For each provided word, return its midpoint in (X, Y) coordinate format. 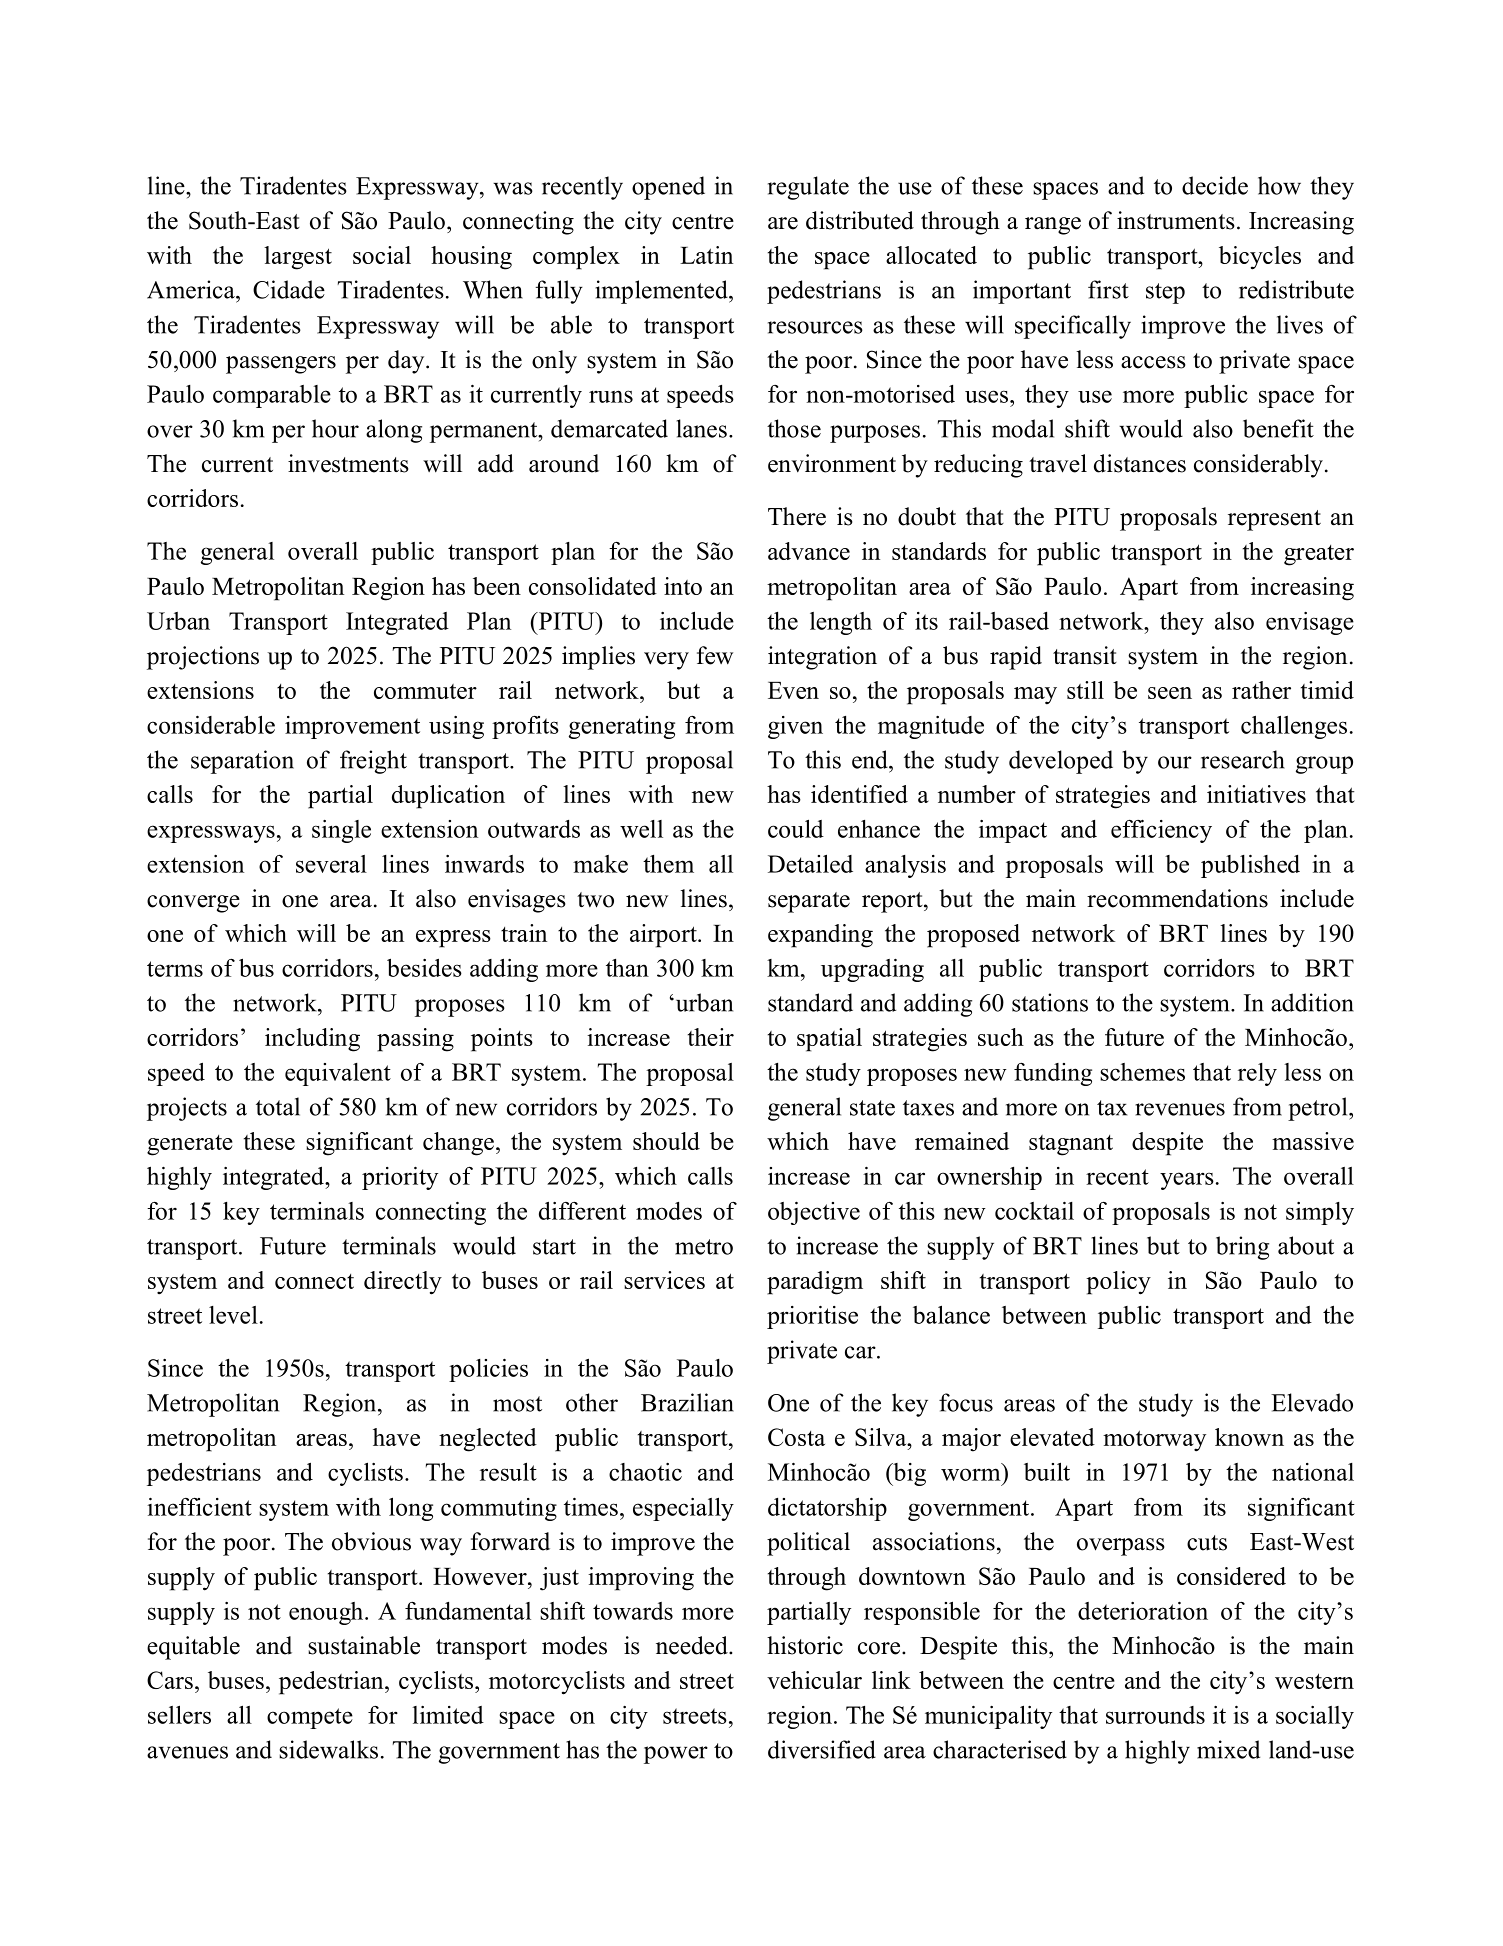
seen (1170, 693)
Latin (706, 255)
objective (814, 1213)
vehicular (814, 1680)
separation (242, 762)
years (1187, 1181)
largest (298, 258)
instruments (1176, 220)
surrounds (1155, 1715)
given (795, 727)
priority (400, 1178)
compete (310, 1718)
